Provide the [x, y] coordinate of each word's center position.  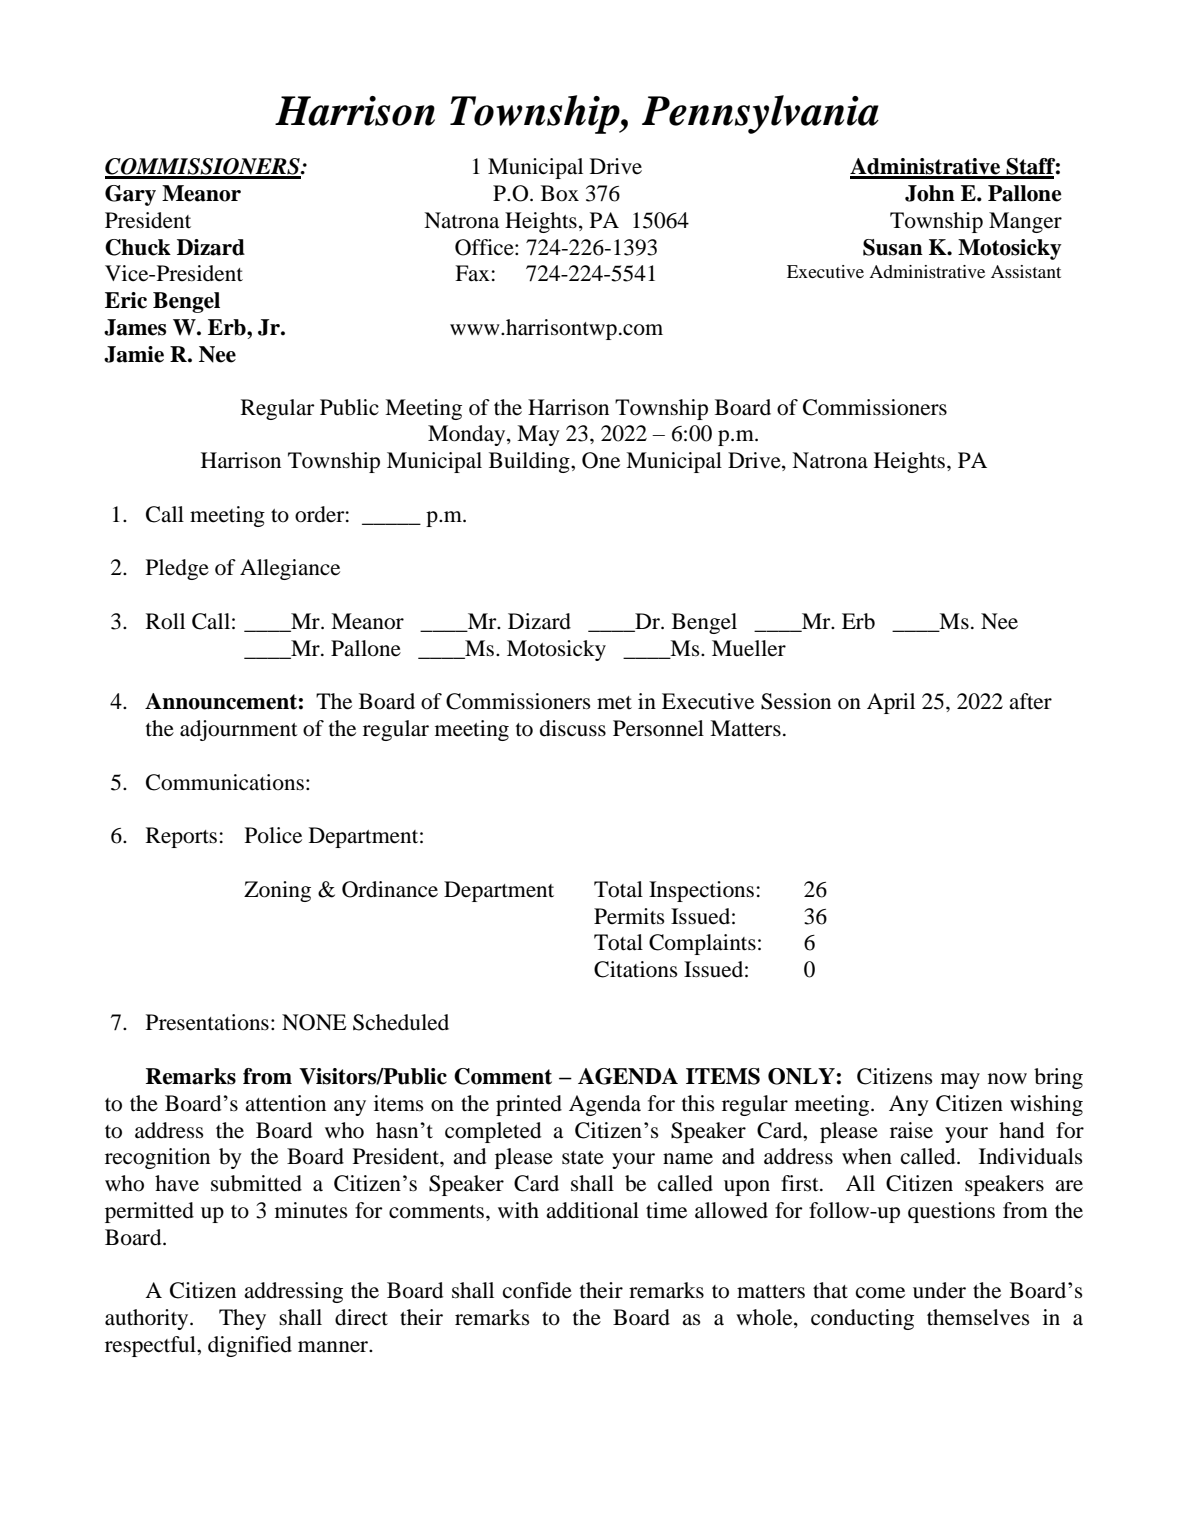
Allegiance [290, 569]
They [242, 1319]
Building [530, 462]
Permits [629, 916]
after [1030, 701]
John [930, 193]
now [1007, 1079]
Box [560, 193]
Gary [130, 195]
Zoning [277, 891]
